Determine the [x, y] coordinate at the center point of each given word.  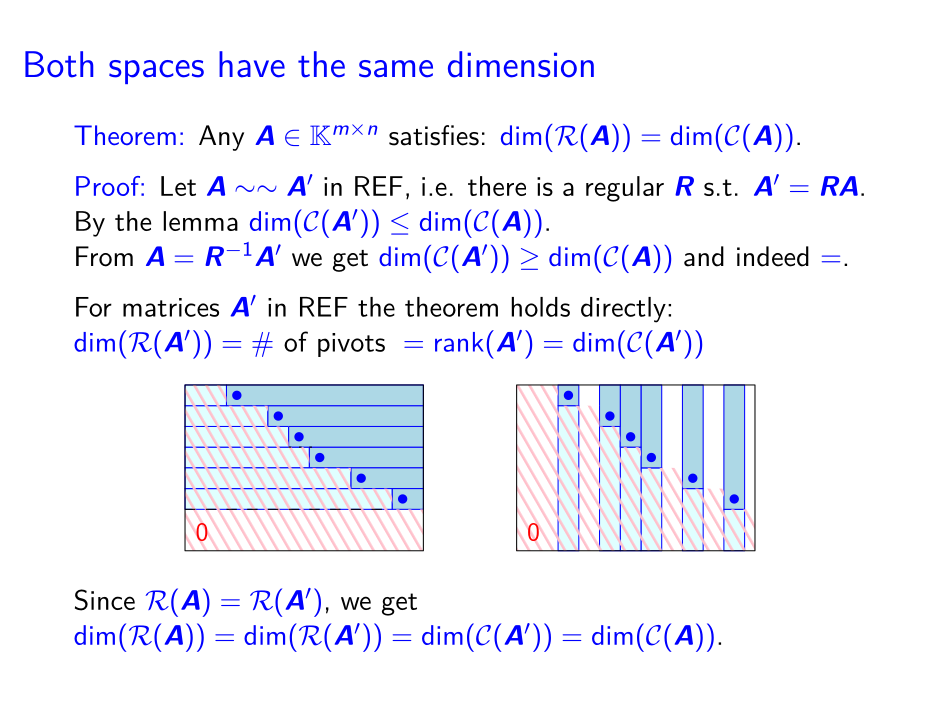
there [497, 186]
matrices [171, 307]
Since [105, 600]
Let [178, 186]
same [396, 69]
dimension [521, 64]
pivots [351, 345]
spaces [156, 72]
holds [540, 307]
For [94, 307]
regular [625, 189]
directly [623, 310]
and [704, 256]
